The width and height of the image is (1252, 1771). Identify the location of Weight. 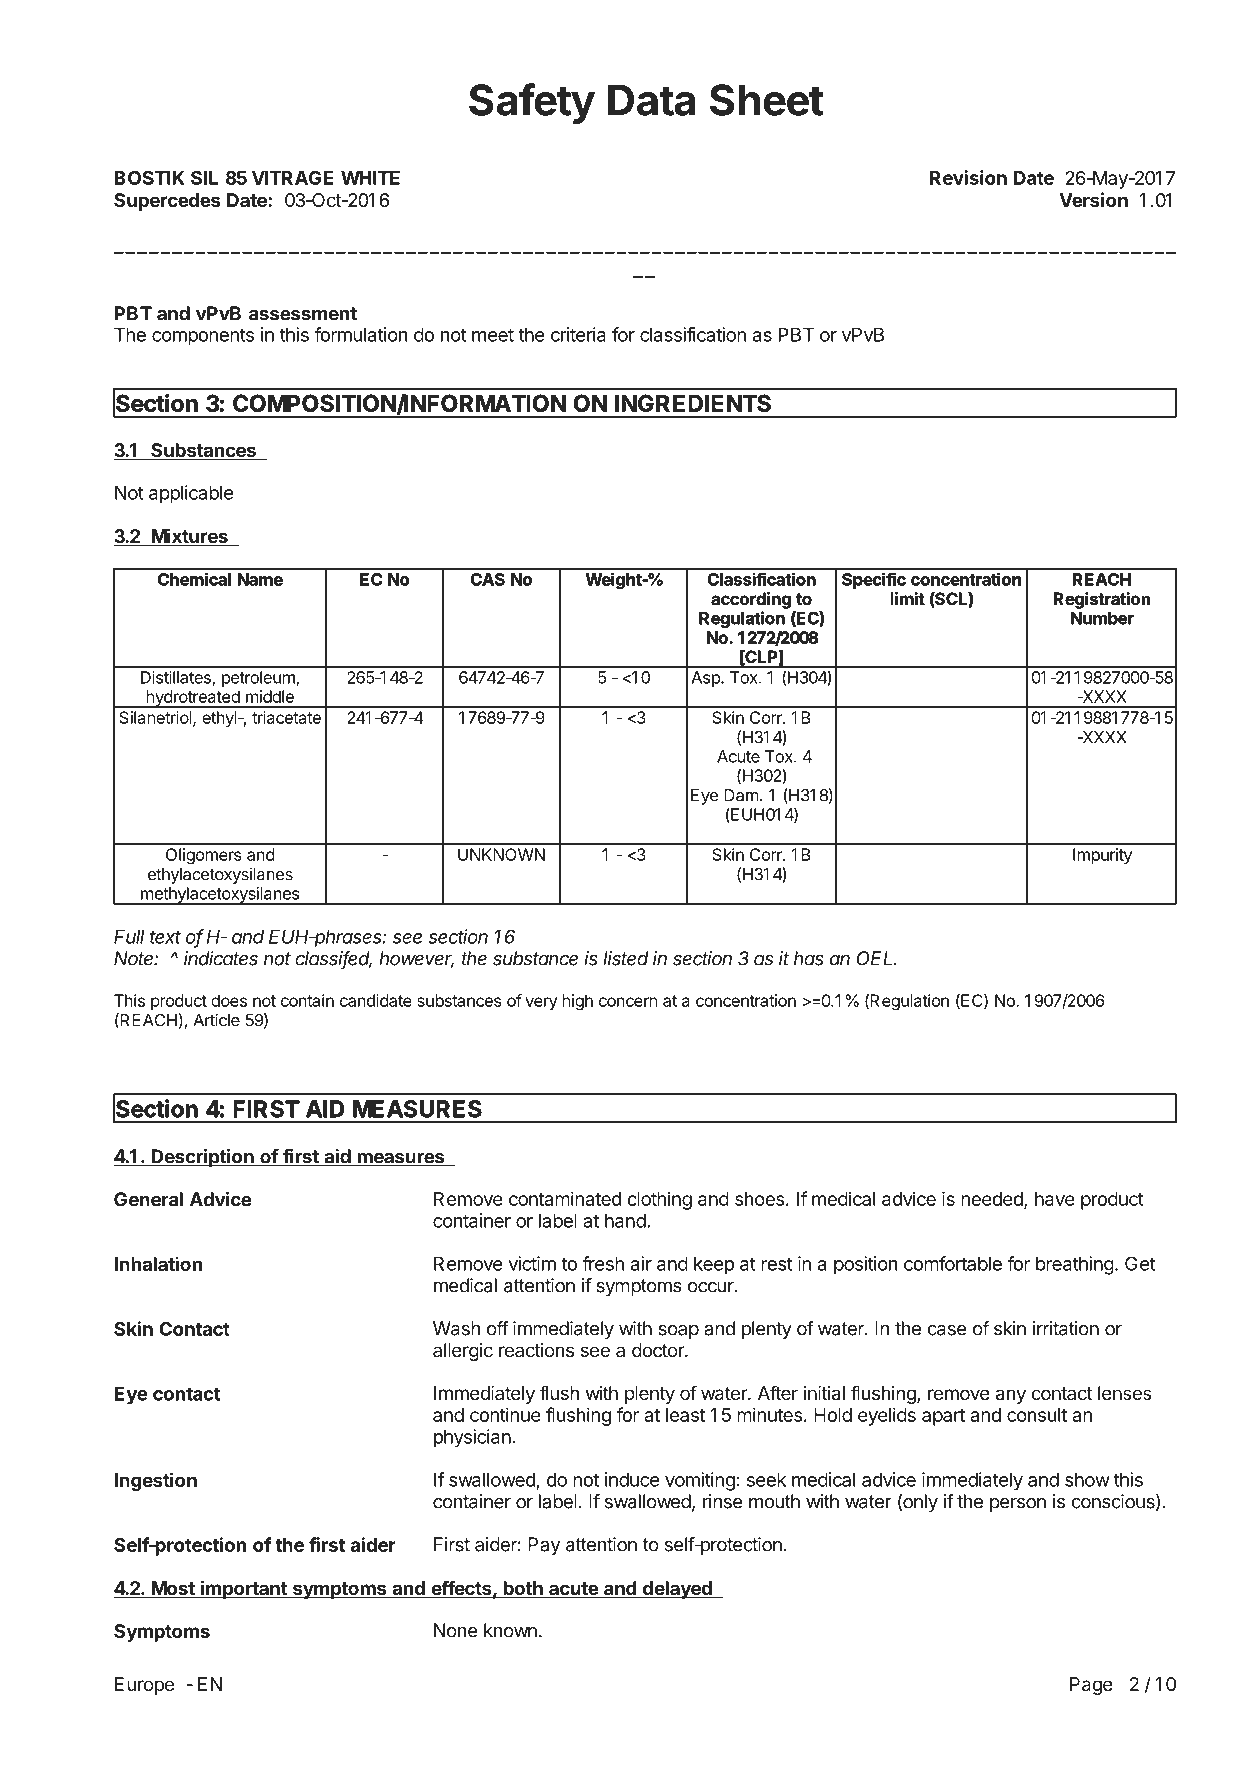
(614, 581).
